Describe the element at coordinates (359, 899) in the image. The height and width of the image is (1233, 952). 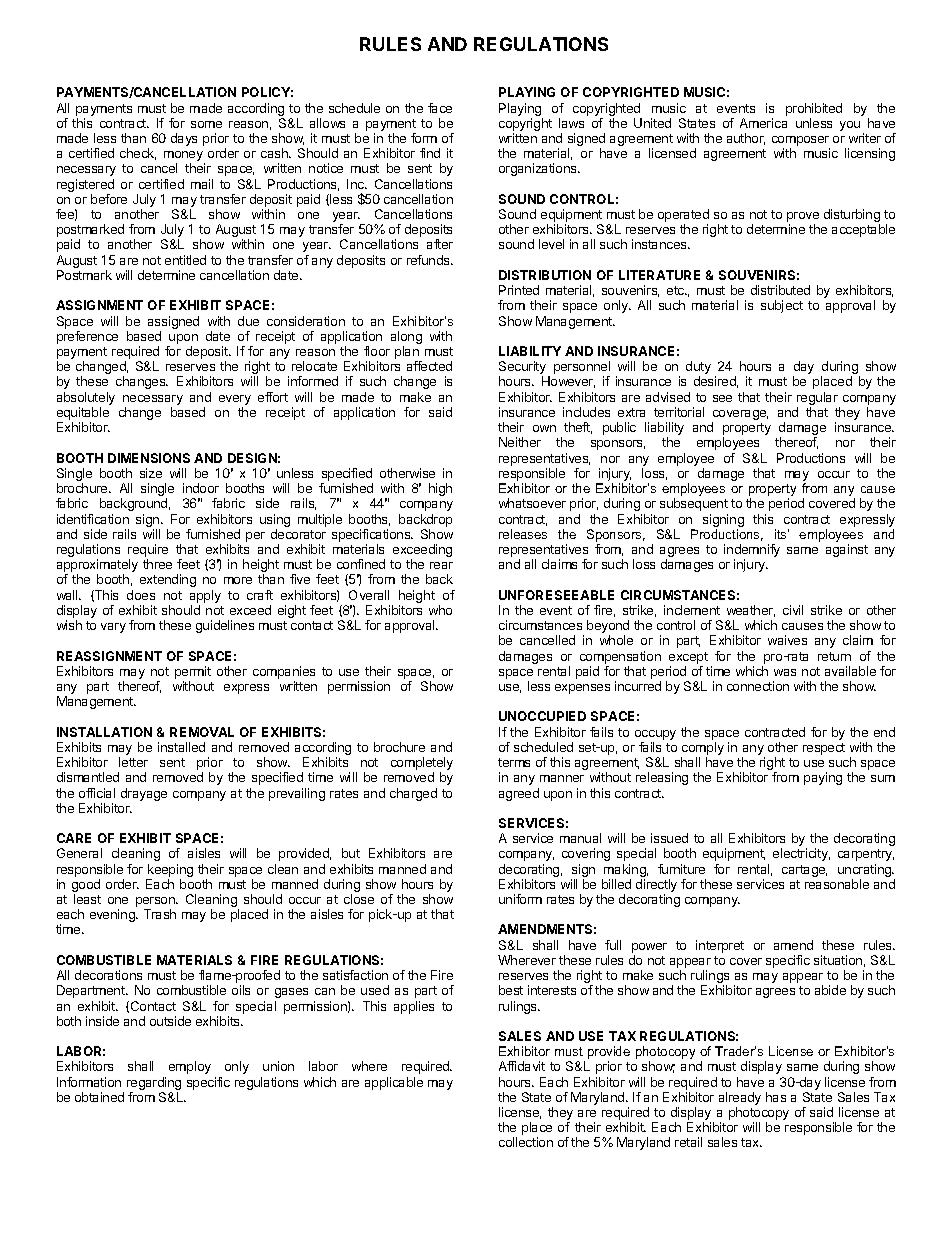
I see `close` at that location.
